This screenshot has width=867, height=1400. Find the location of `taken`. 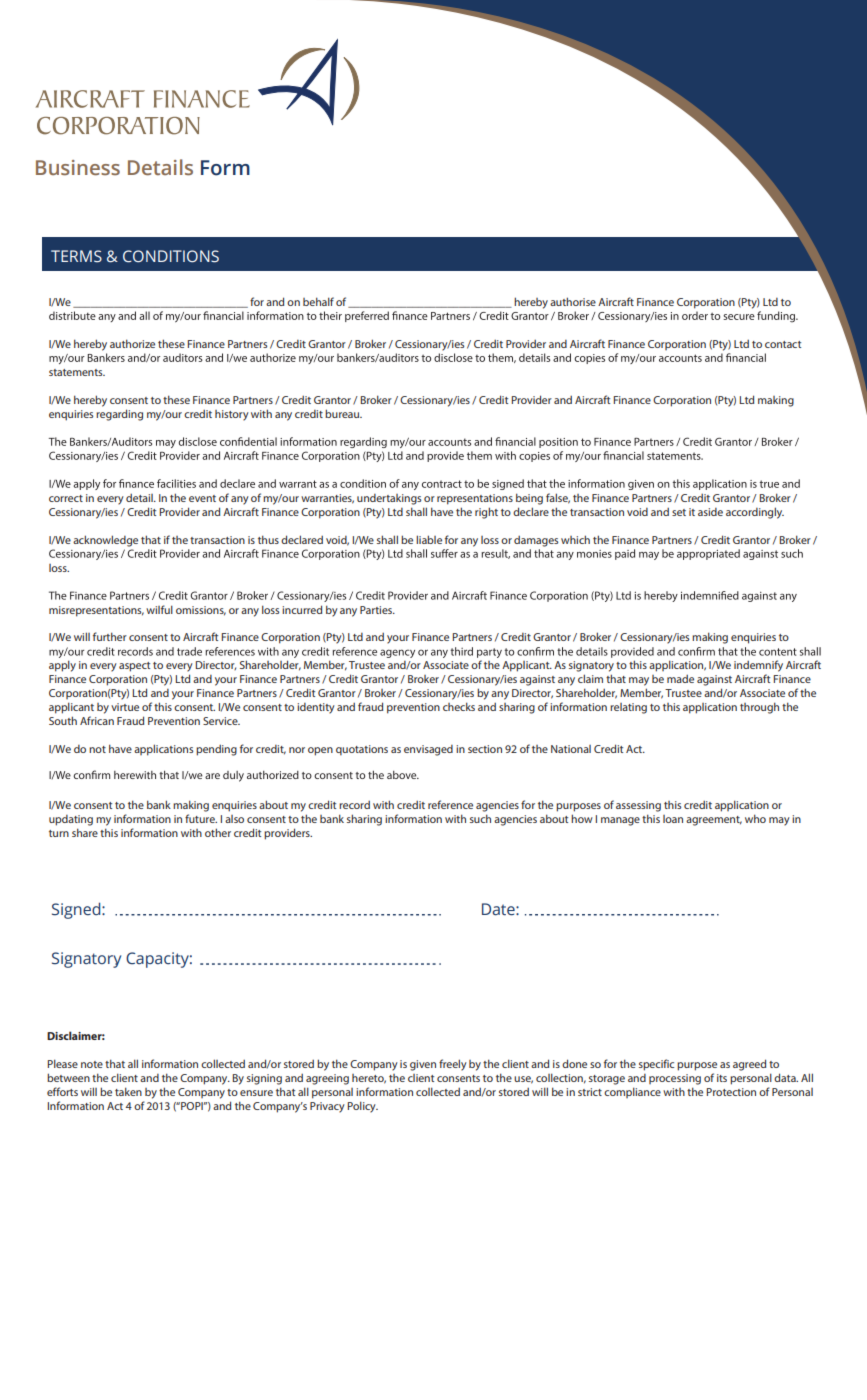

taken is located at coordinates (128, 1091).
